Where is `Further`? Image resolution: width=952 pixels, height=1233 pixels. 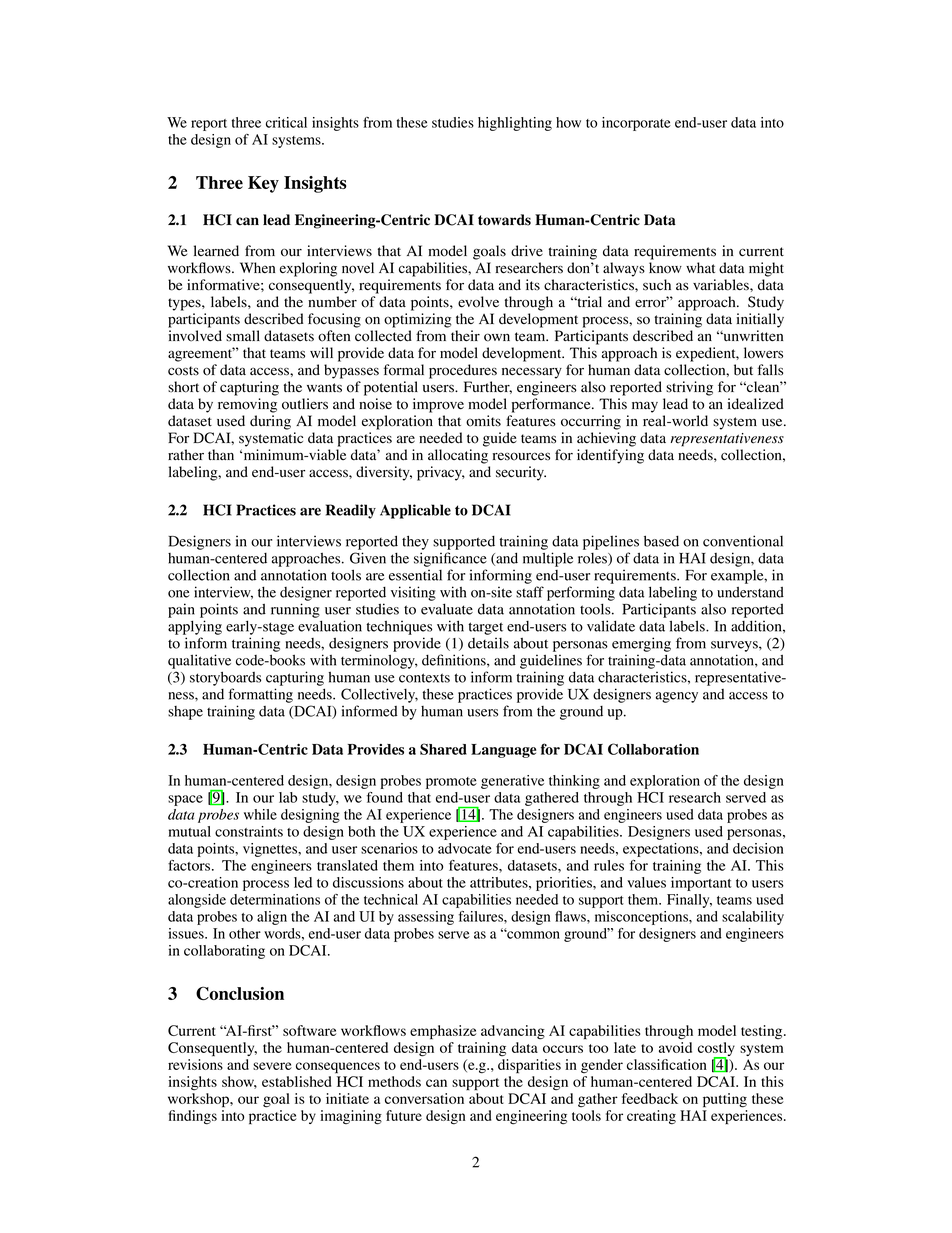 Further is located at coordinates (488, 387).
